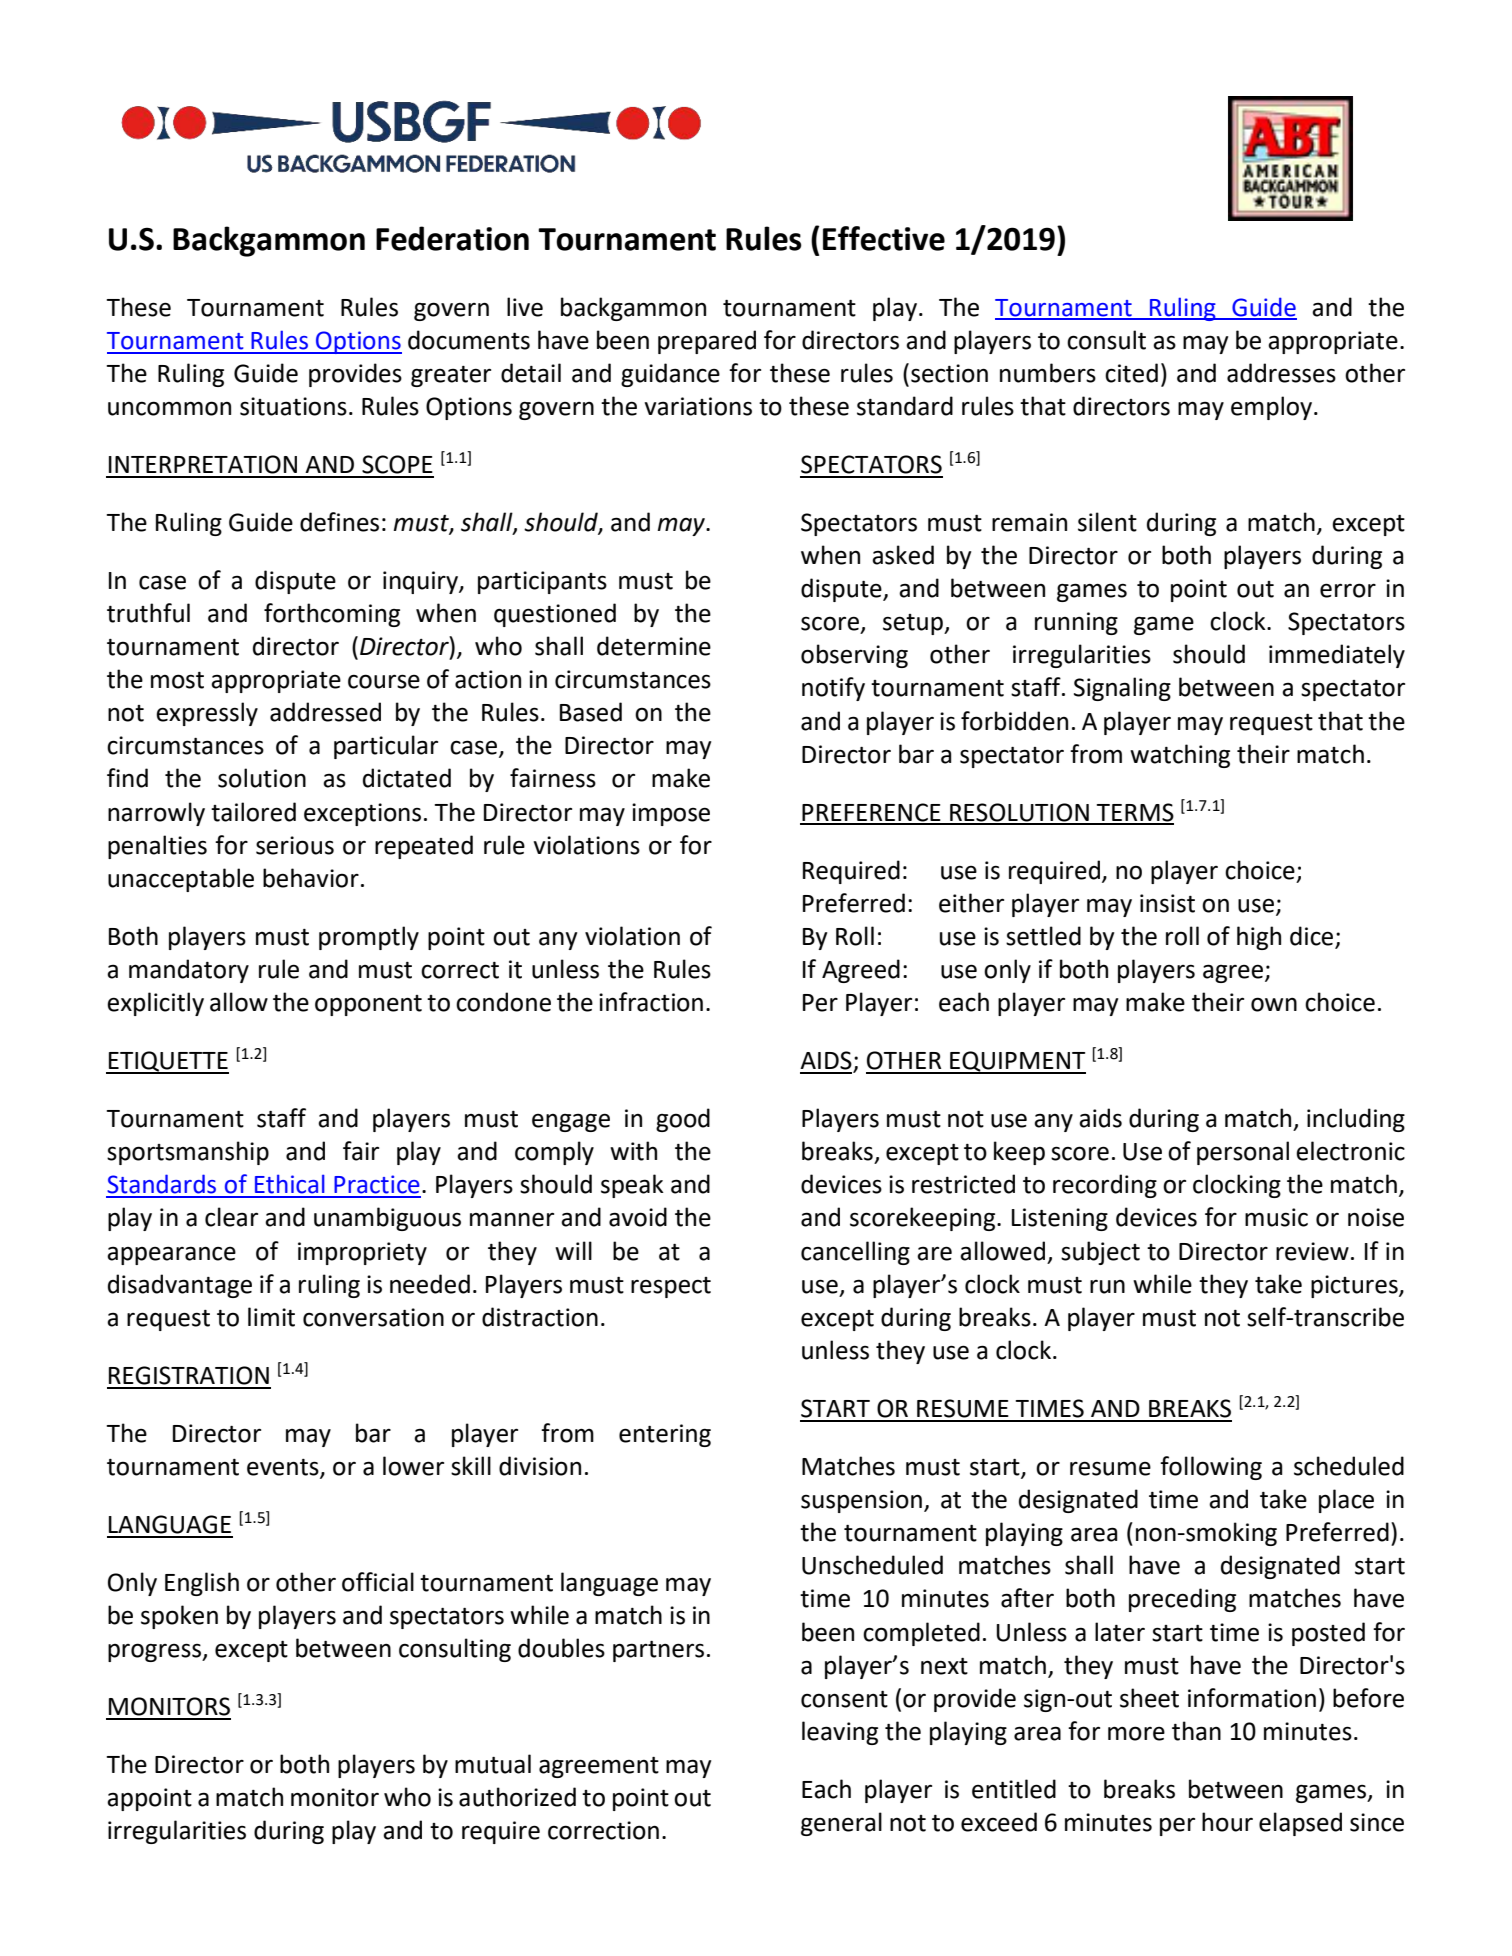 The height and width of the document is (1956, 1512). I want to click on addresses, so click(1281, 373).
